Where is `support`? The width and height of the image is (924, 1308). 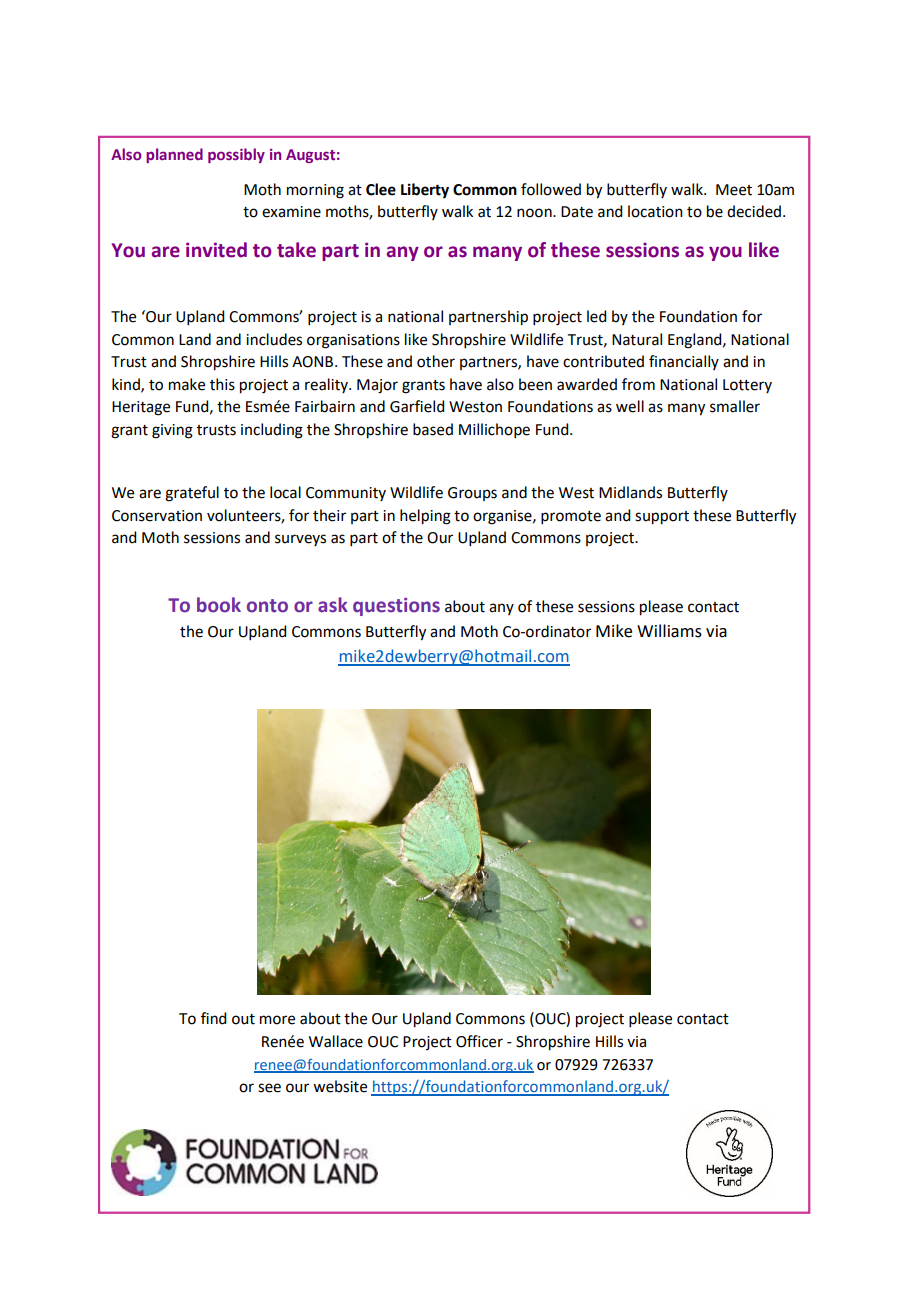
support is located at coordinates (662, 518).
